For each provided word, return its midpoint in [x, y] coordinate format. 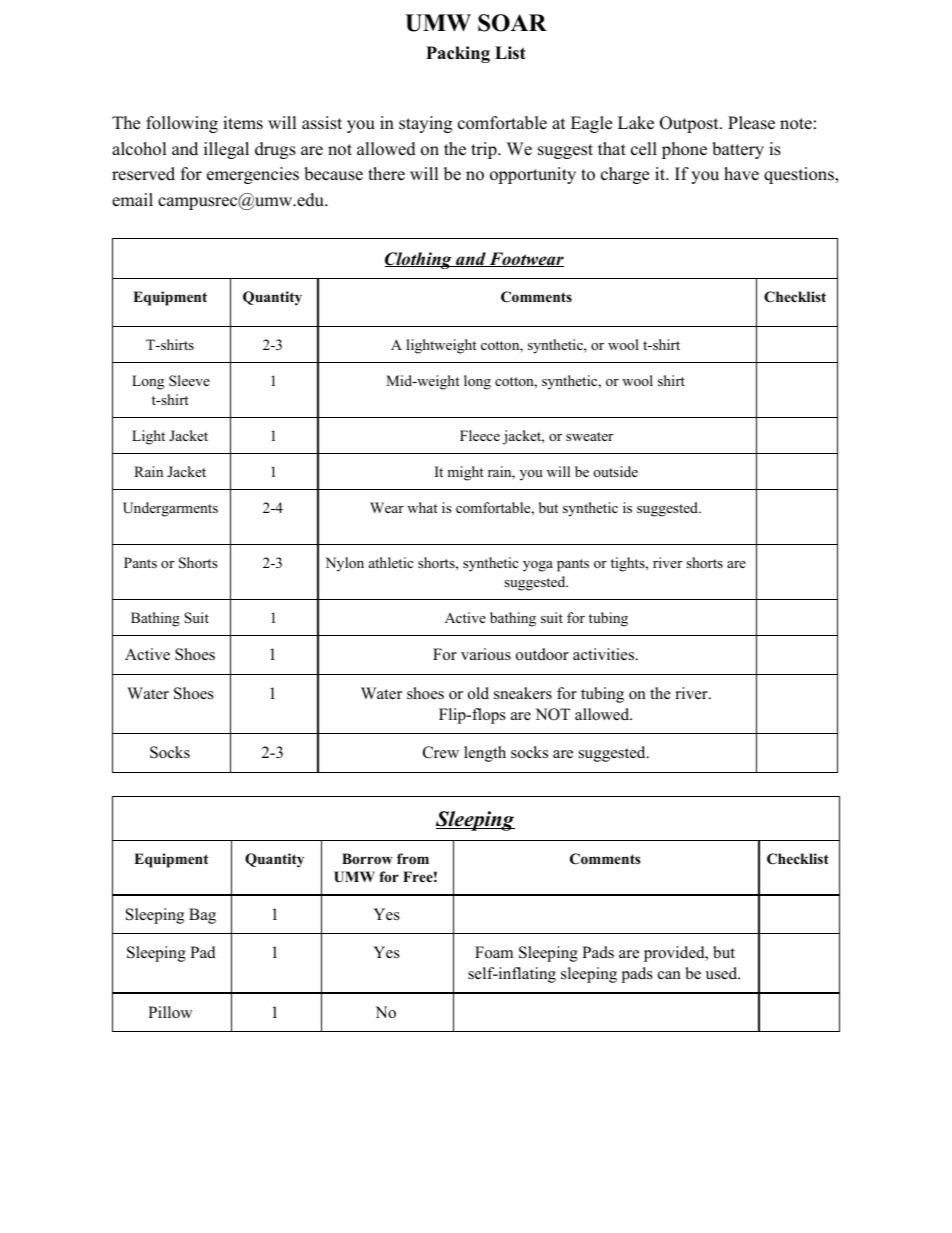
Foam [494, 952]
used [723, 973]
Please [751, 123]
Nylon [344, 564]
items [243, 123]
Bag [202, 916]
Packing [458, 54]
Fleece [480, 435]
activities [605, 654]
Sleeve [189, 381]
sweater [589, 436]
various [486, 654]
